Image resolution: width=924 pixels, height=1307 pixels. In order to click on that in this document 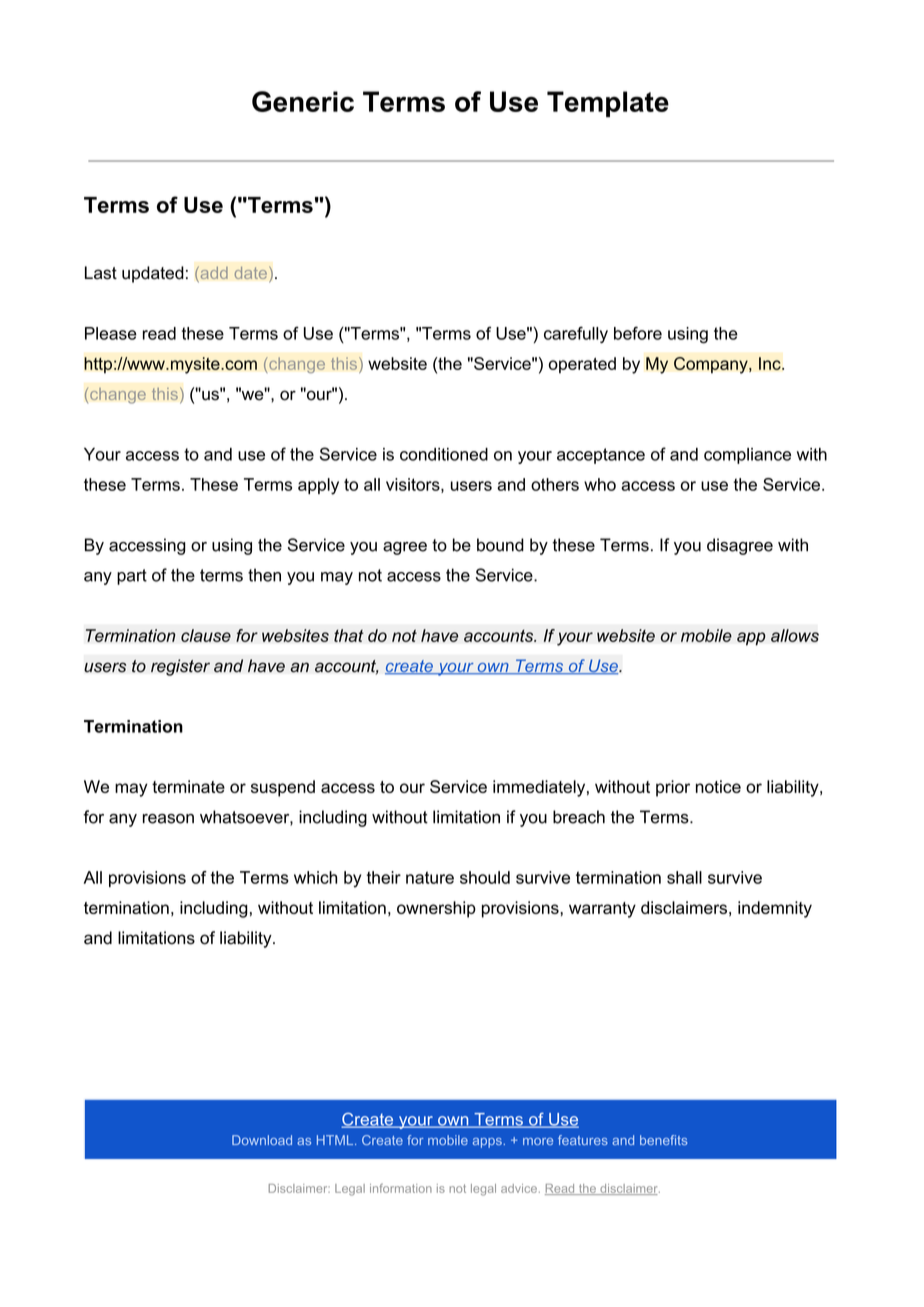, I will do `click(349, 635)`.
